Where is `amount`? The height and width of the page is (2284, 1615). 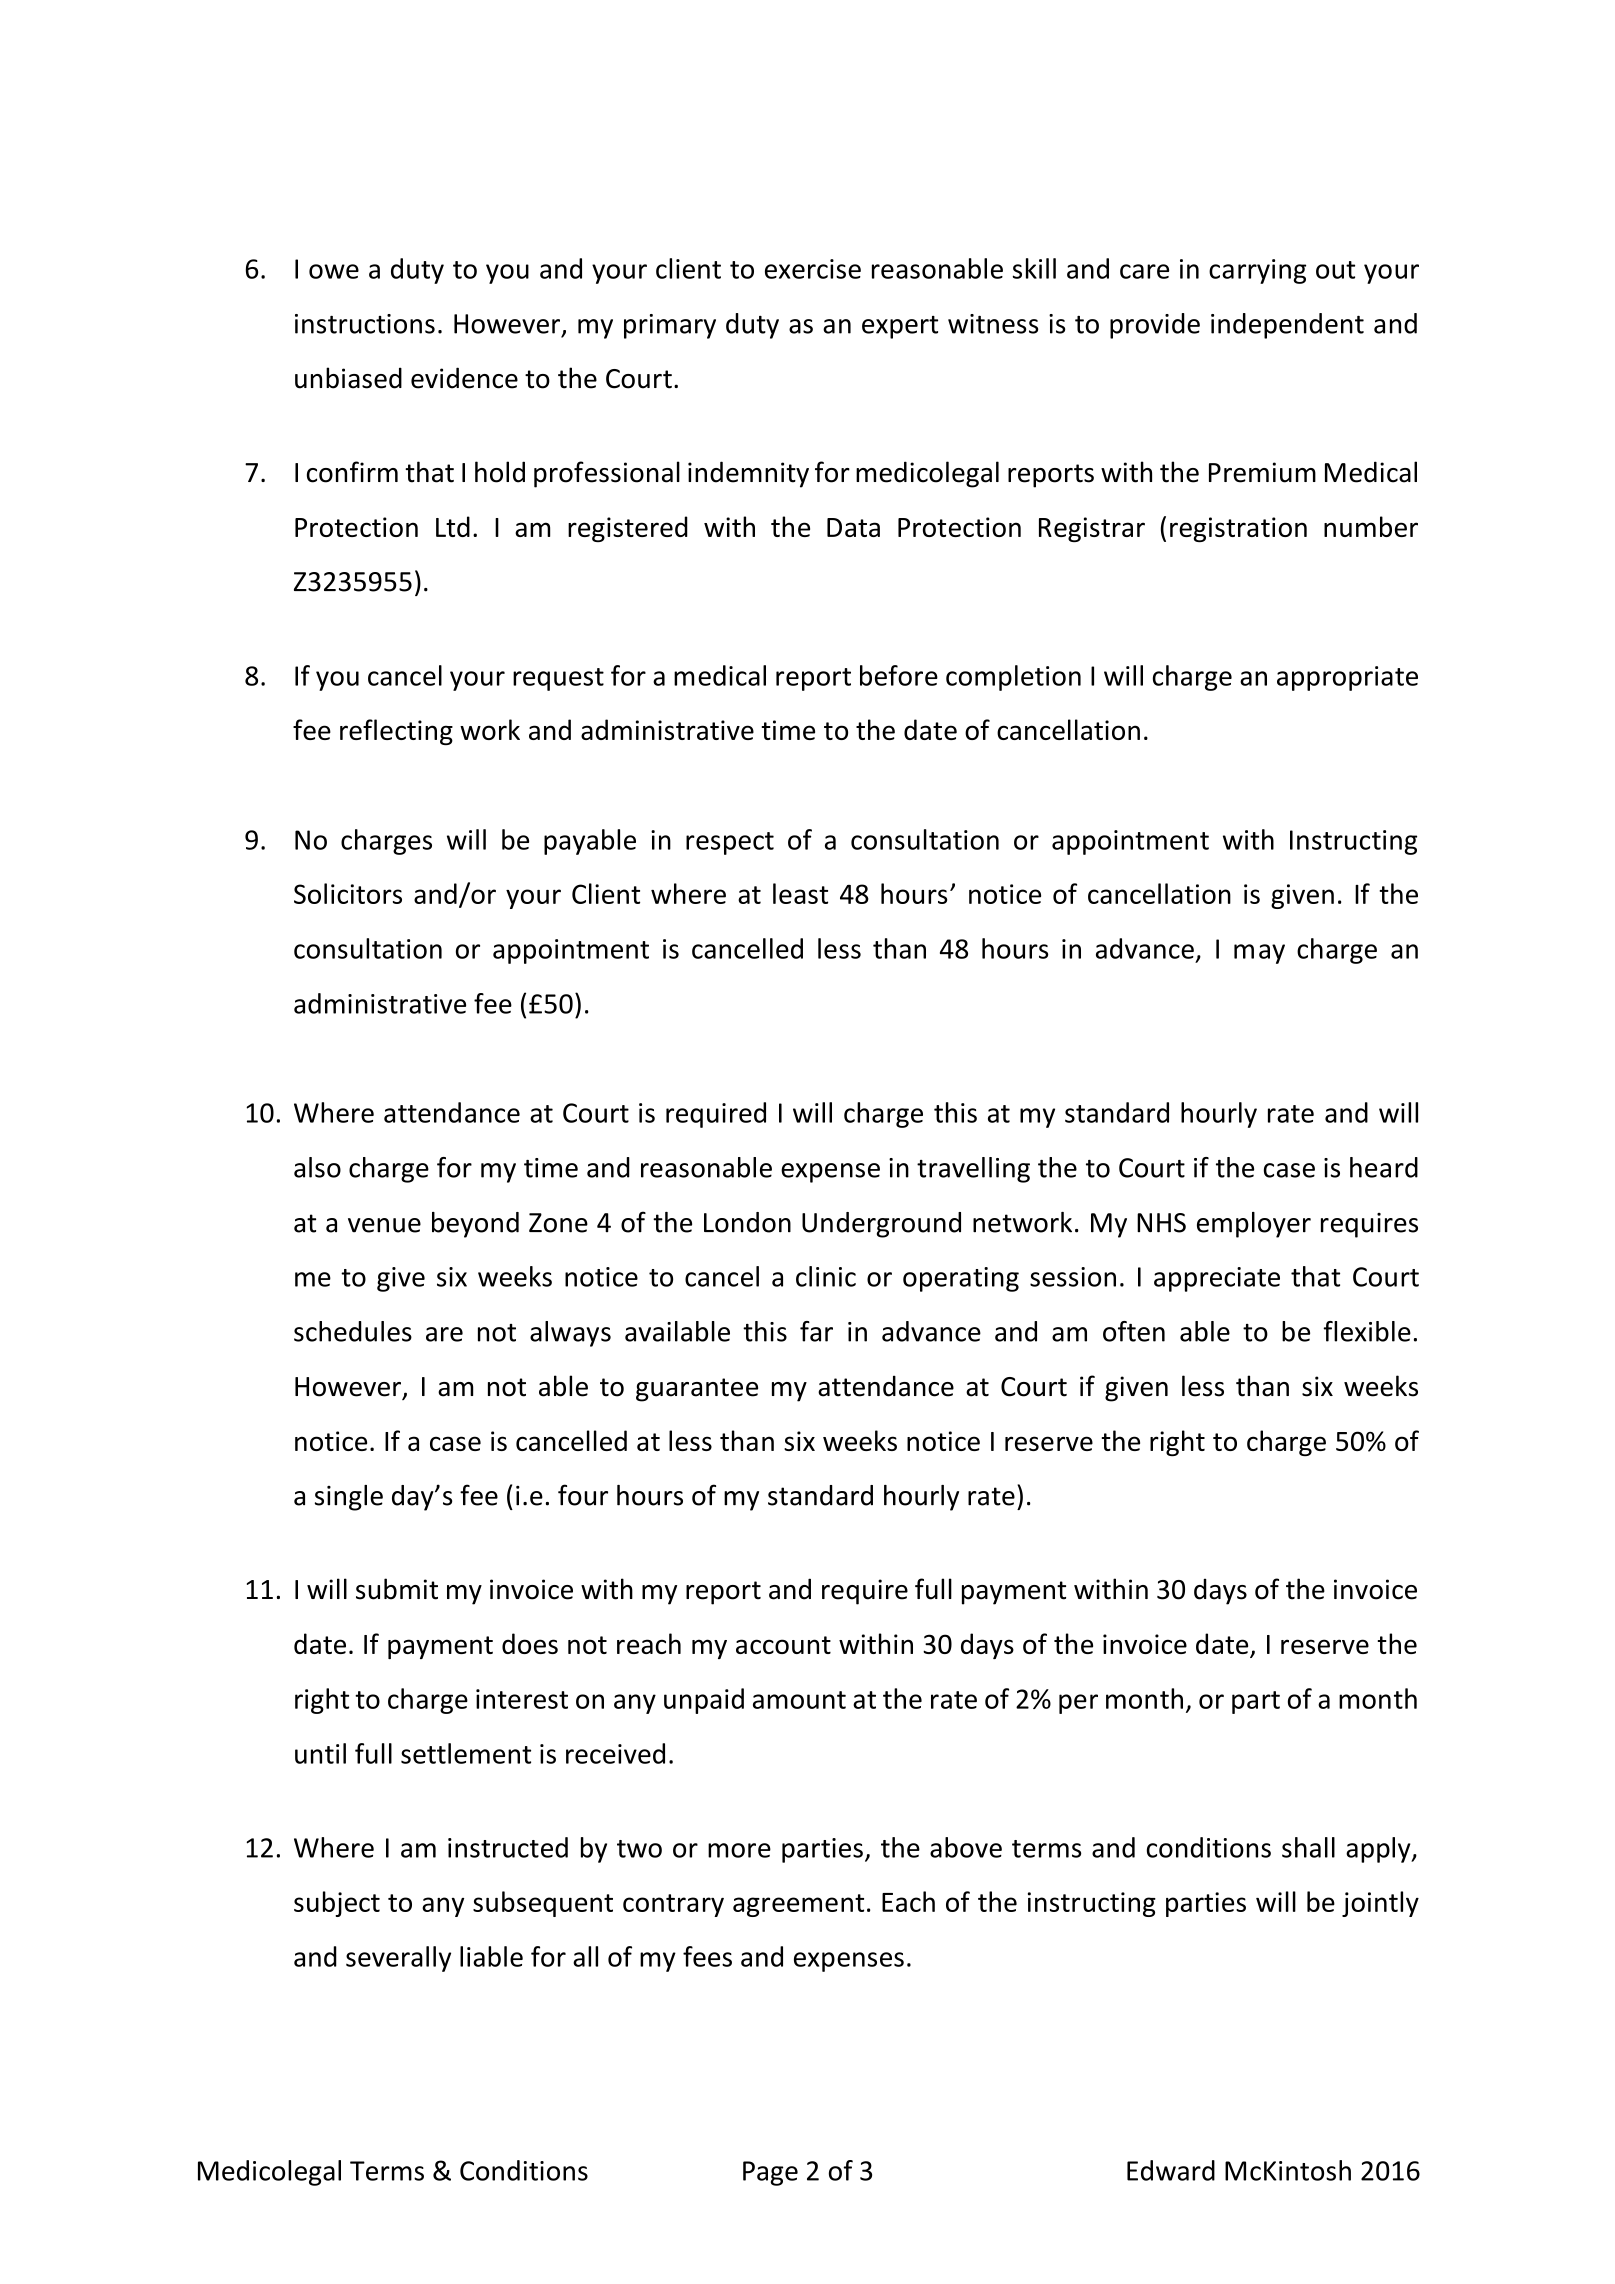
amount is located at coordinates (799, 1700).
